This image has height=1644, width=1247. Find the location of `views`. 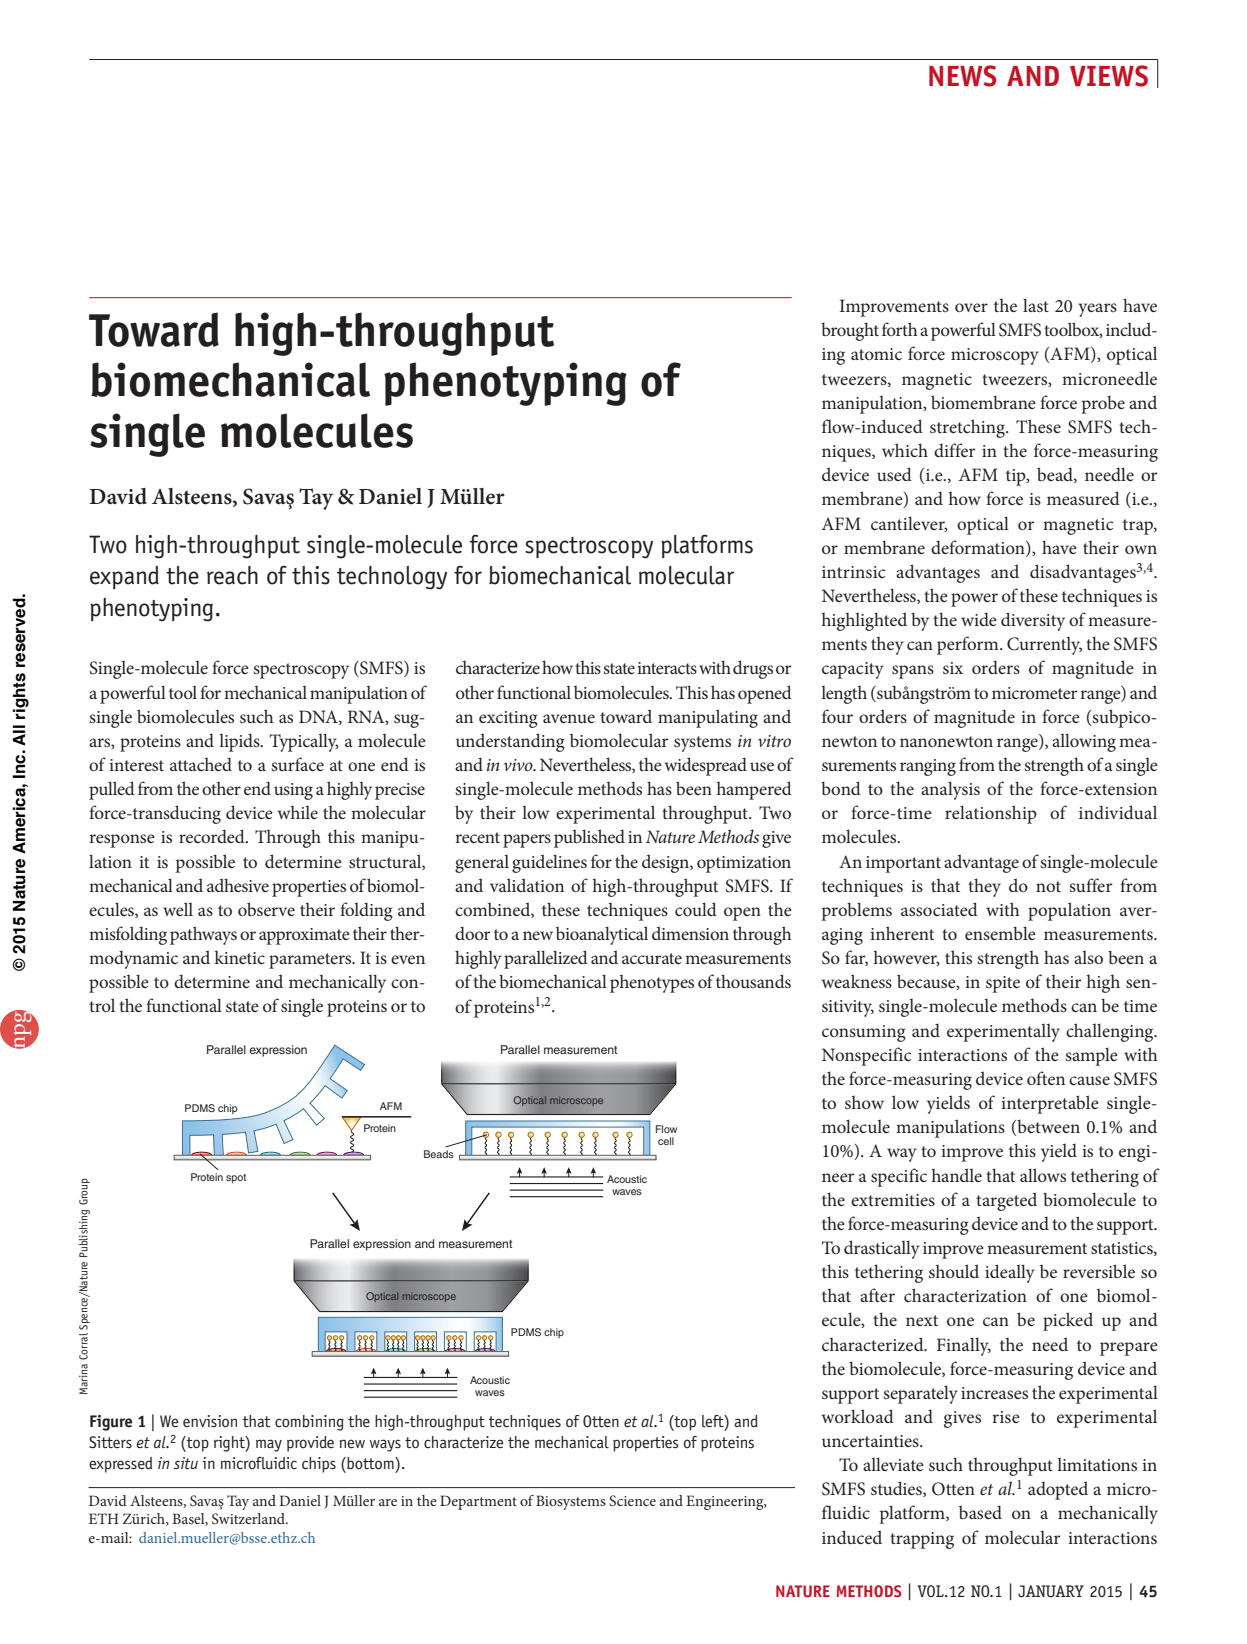

views is located at coordinates (1109, 76).
